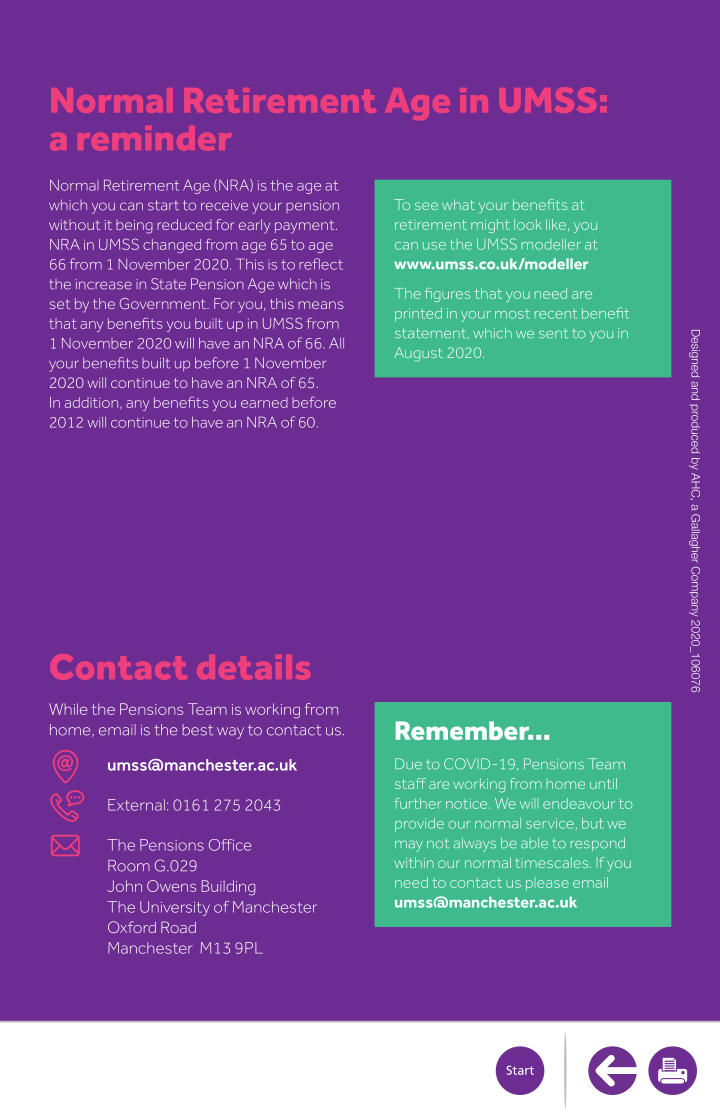 The width and height of the screenshot is (720, 1119). Describe the element at coordinates (93, 403) in the screenshot. I see `addition` at that location.
